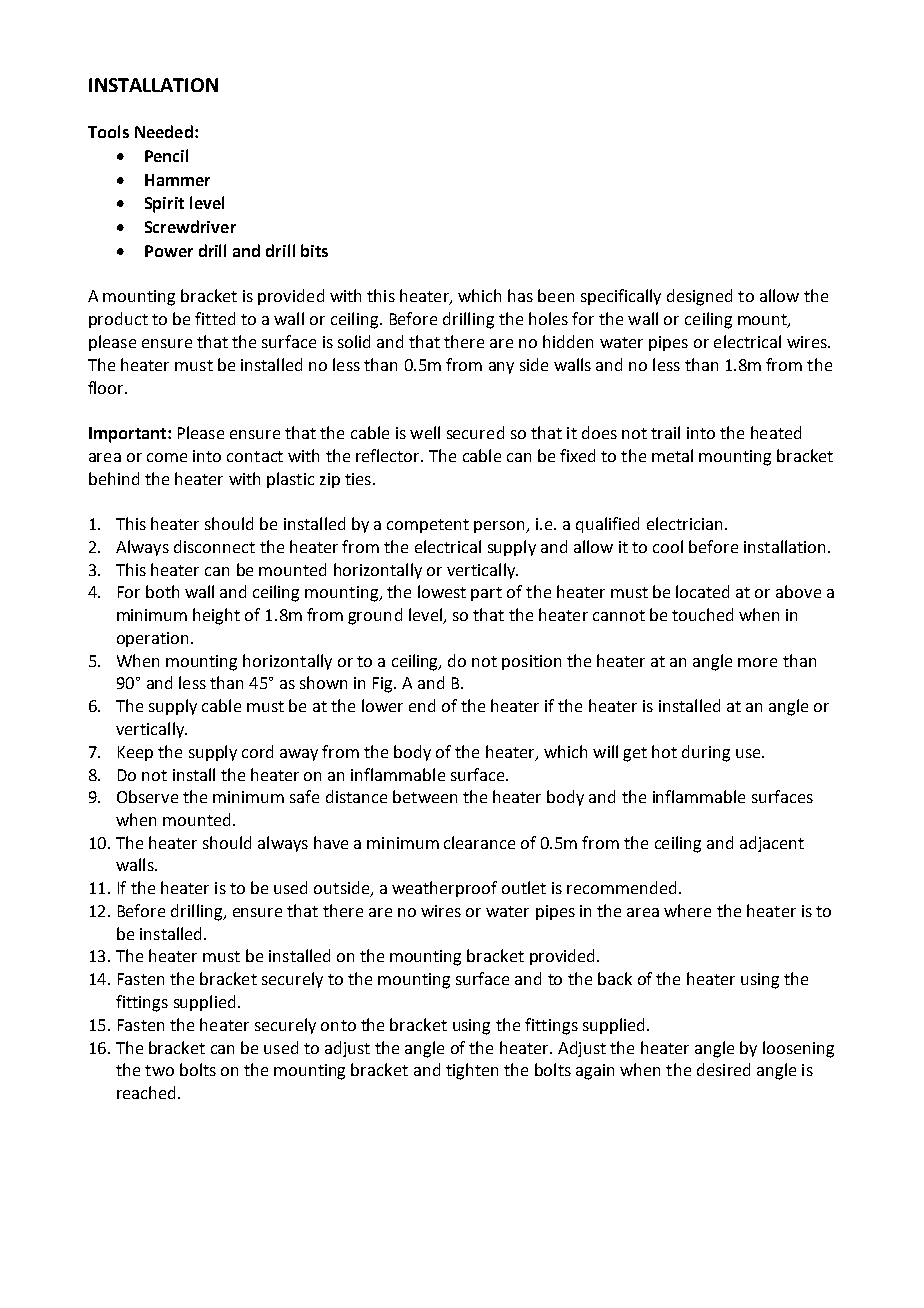 This screenshot has width=924, height=1308. I want to click on Pencil, so click(166, 155).
